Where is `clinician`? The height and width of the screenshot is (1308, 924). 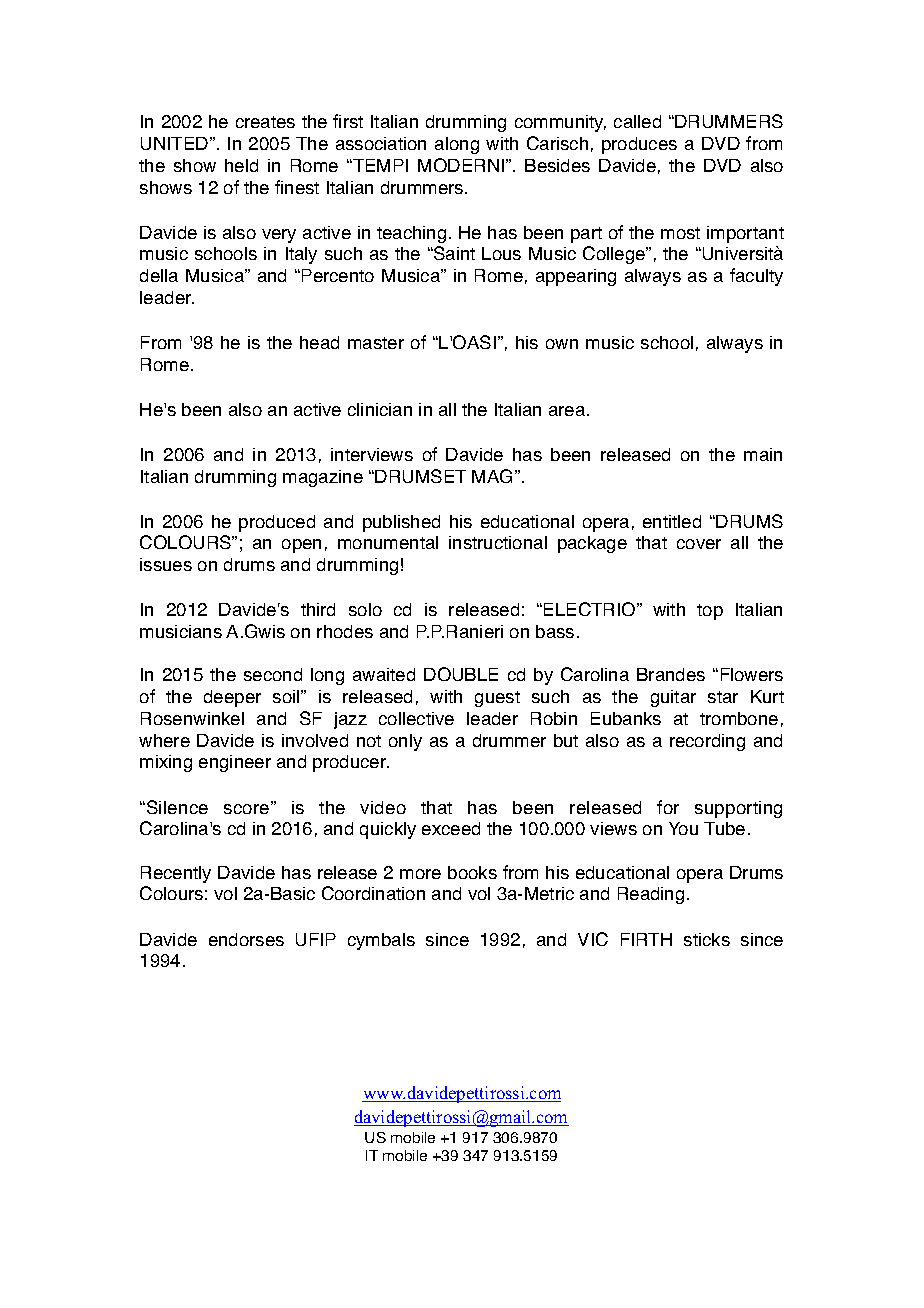
clinician is located at coordinates (380, 409).
